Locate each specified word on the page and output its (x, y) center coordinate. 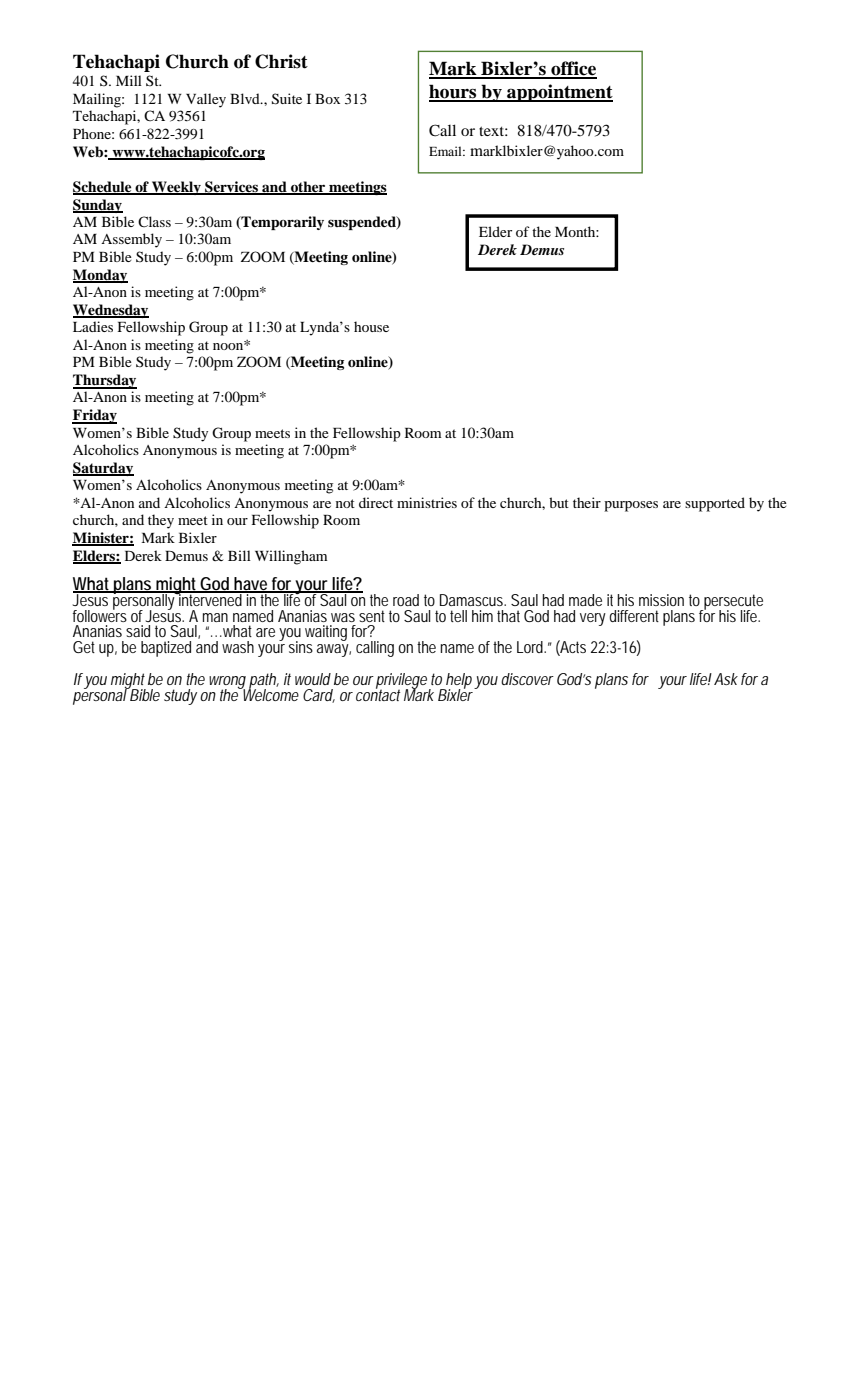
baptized (166, 649)
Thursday (105, 381)
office (573, 69)
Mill (129, 80)
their (587, 502)
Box (327, 99)
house (371, 326)
